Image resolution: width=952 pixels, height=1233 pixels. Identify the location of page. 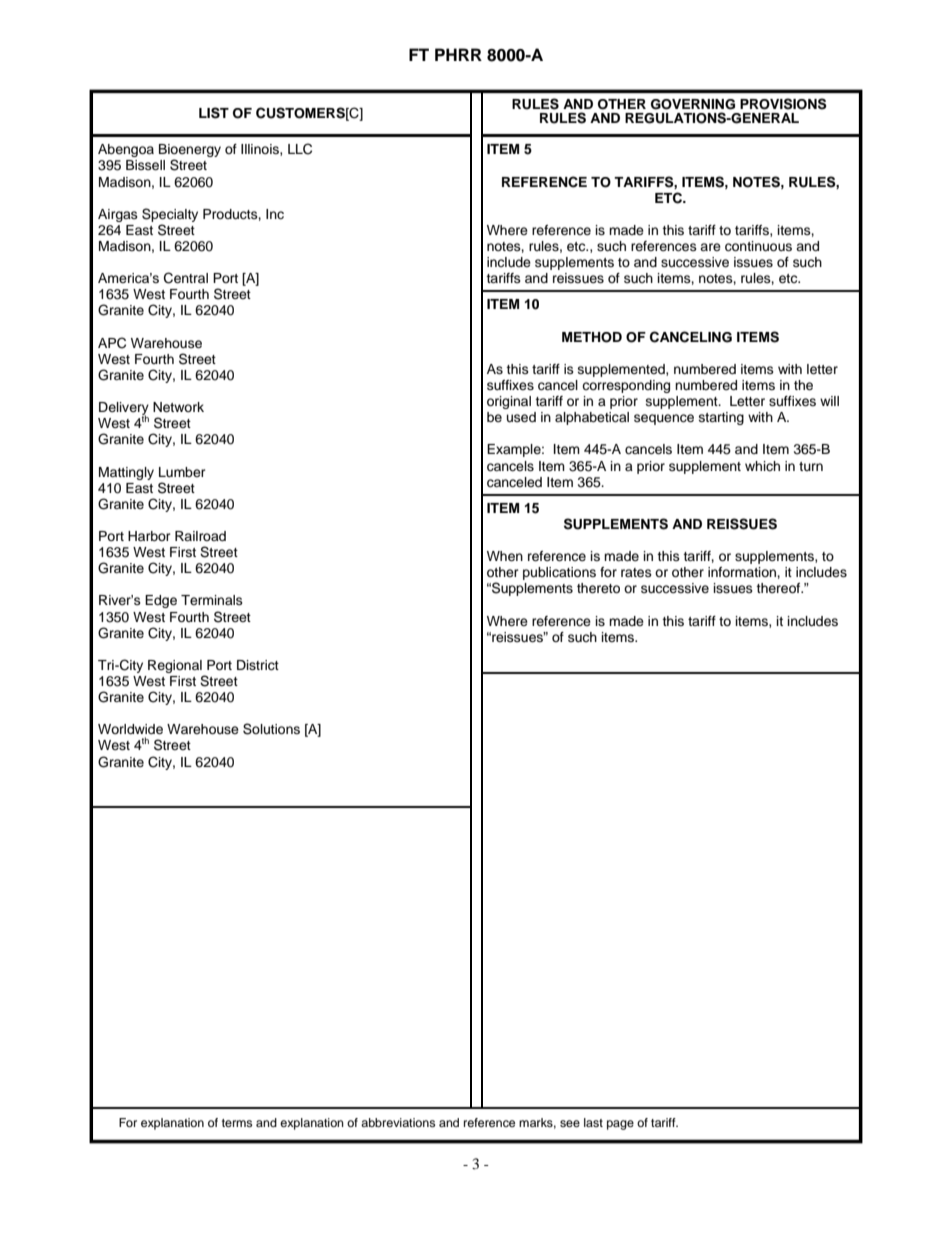
(620, 1125).
